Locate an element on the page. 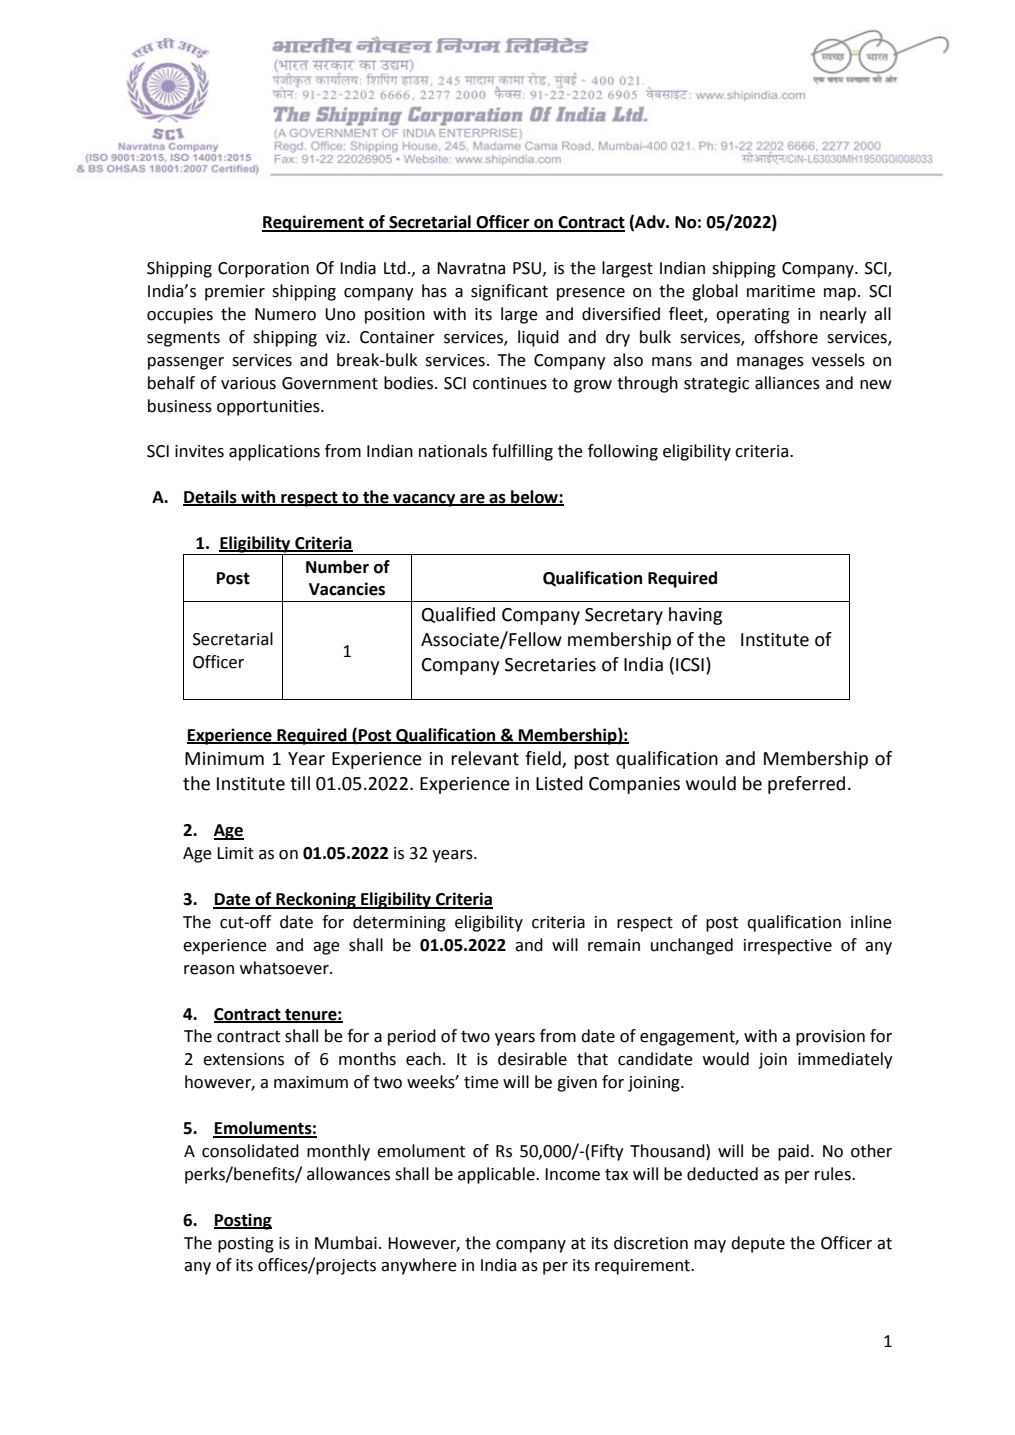 The image size is (1015, 1435). significant is located at coordinates (509, 292).
